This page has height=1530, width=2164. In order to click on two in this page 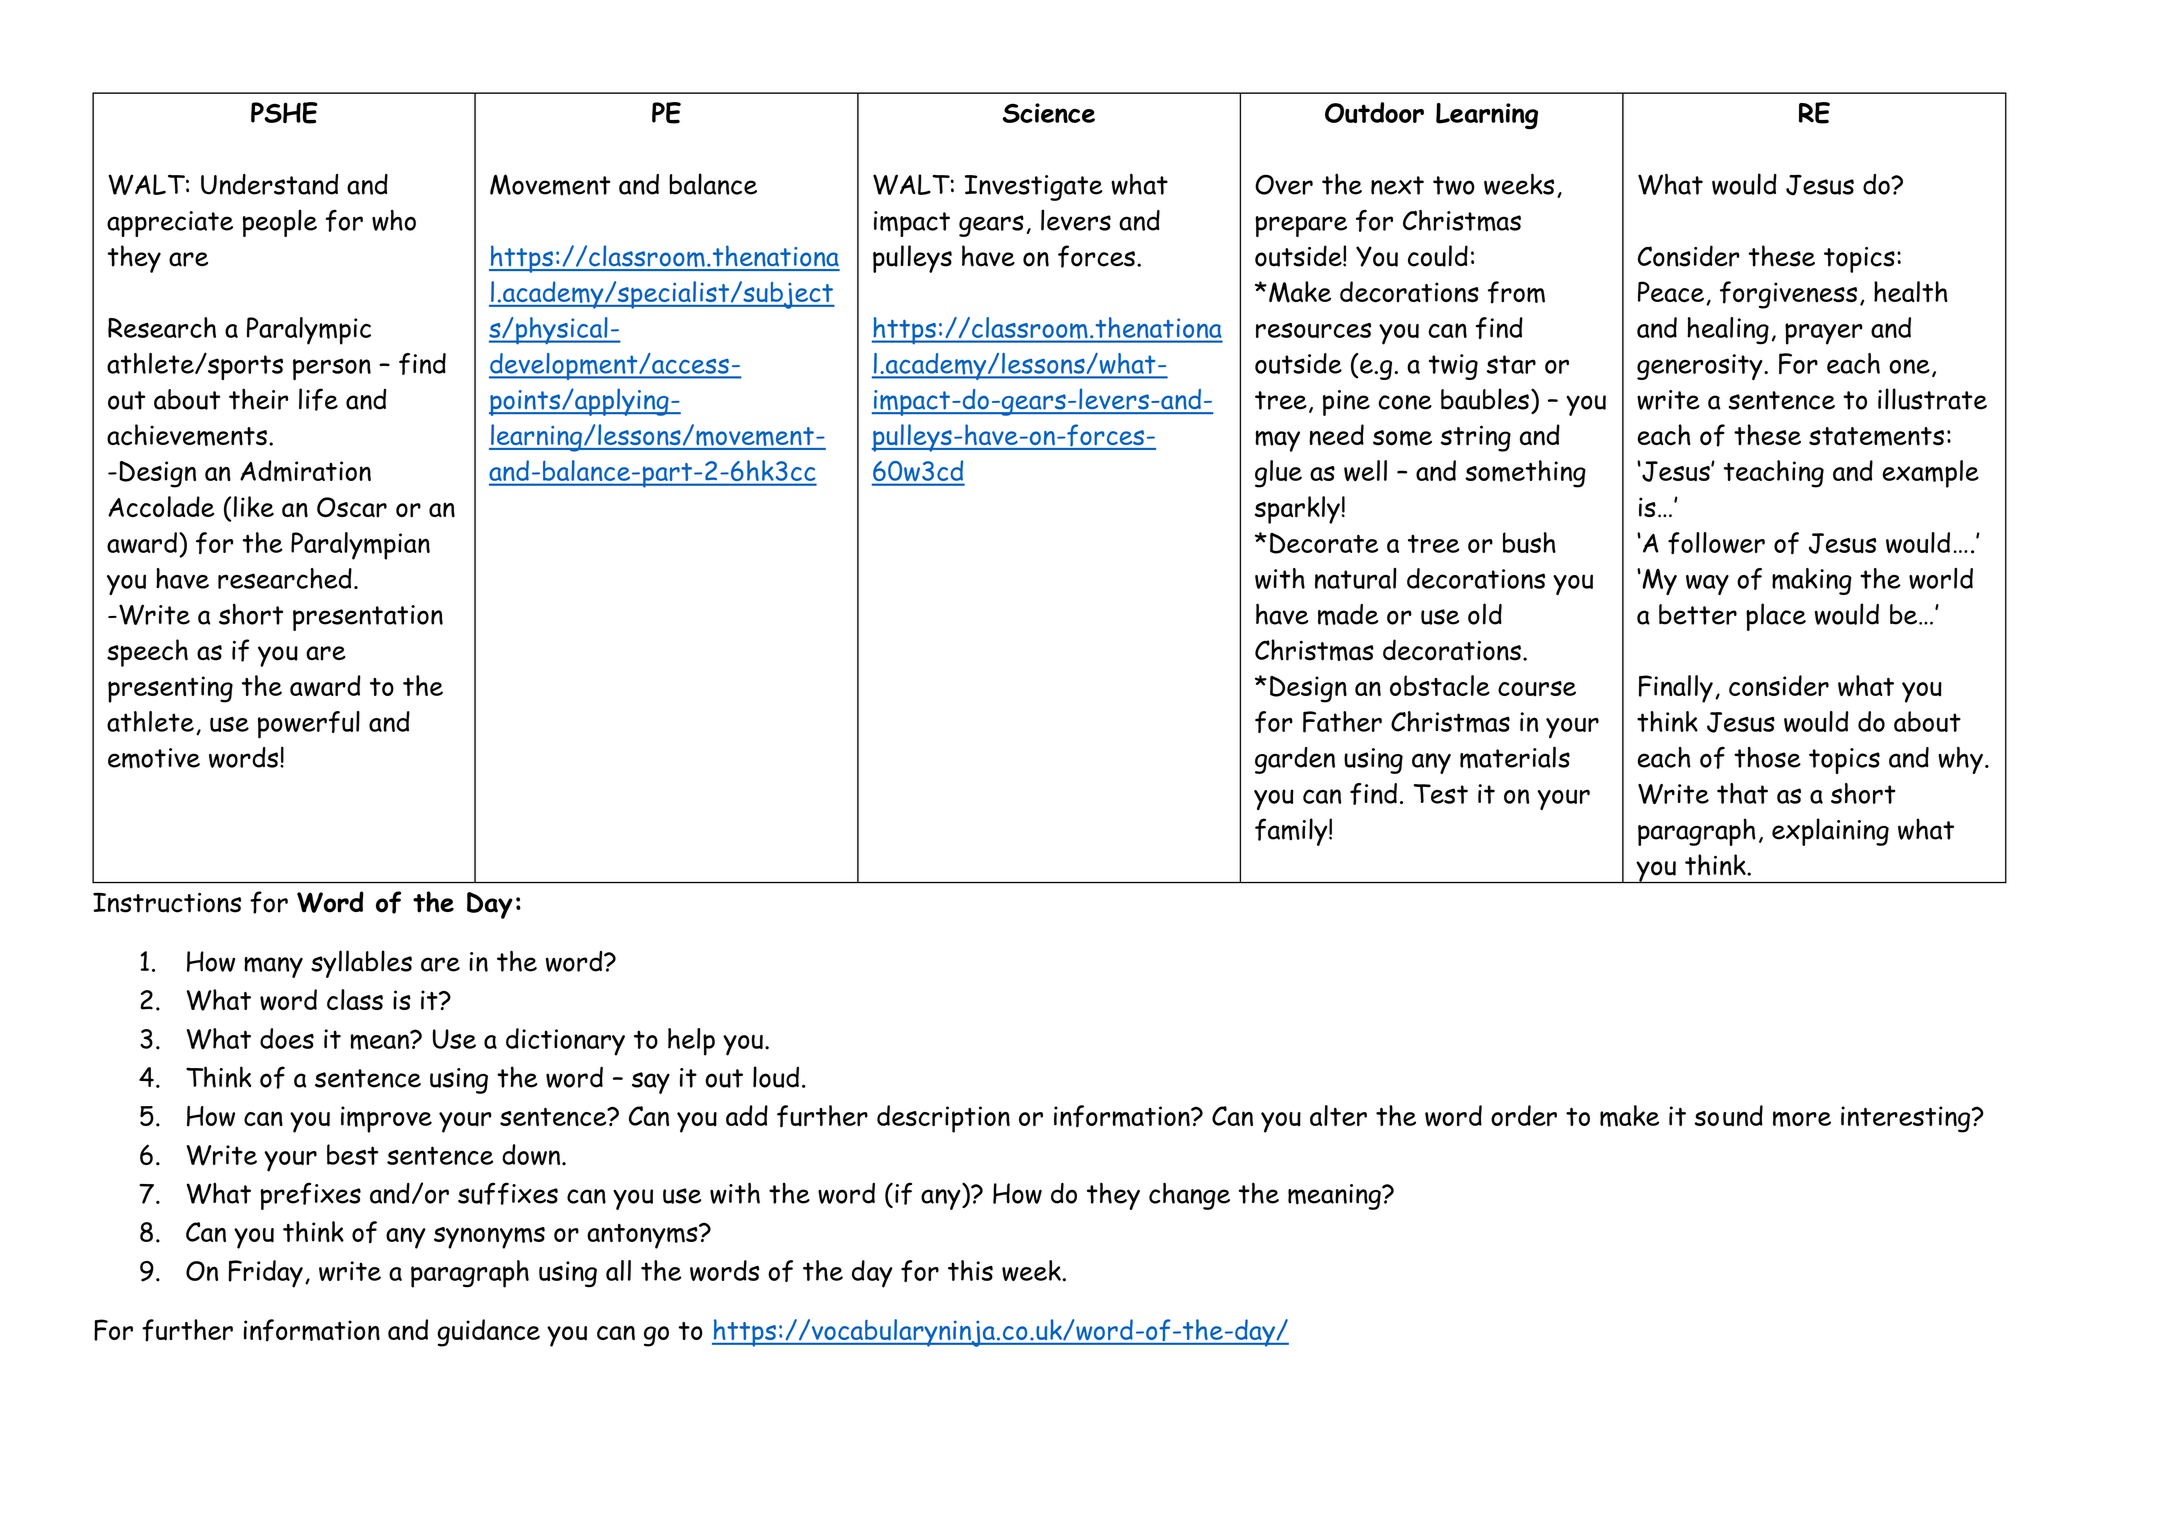, I will do `click(1454, 185)`.
